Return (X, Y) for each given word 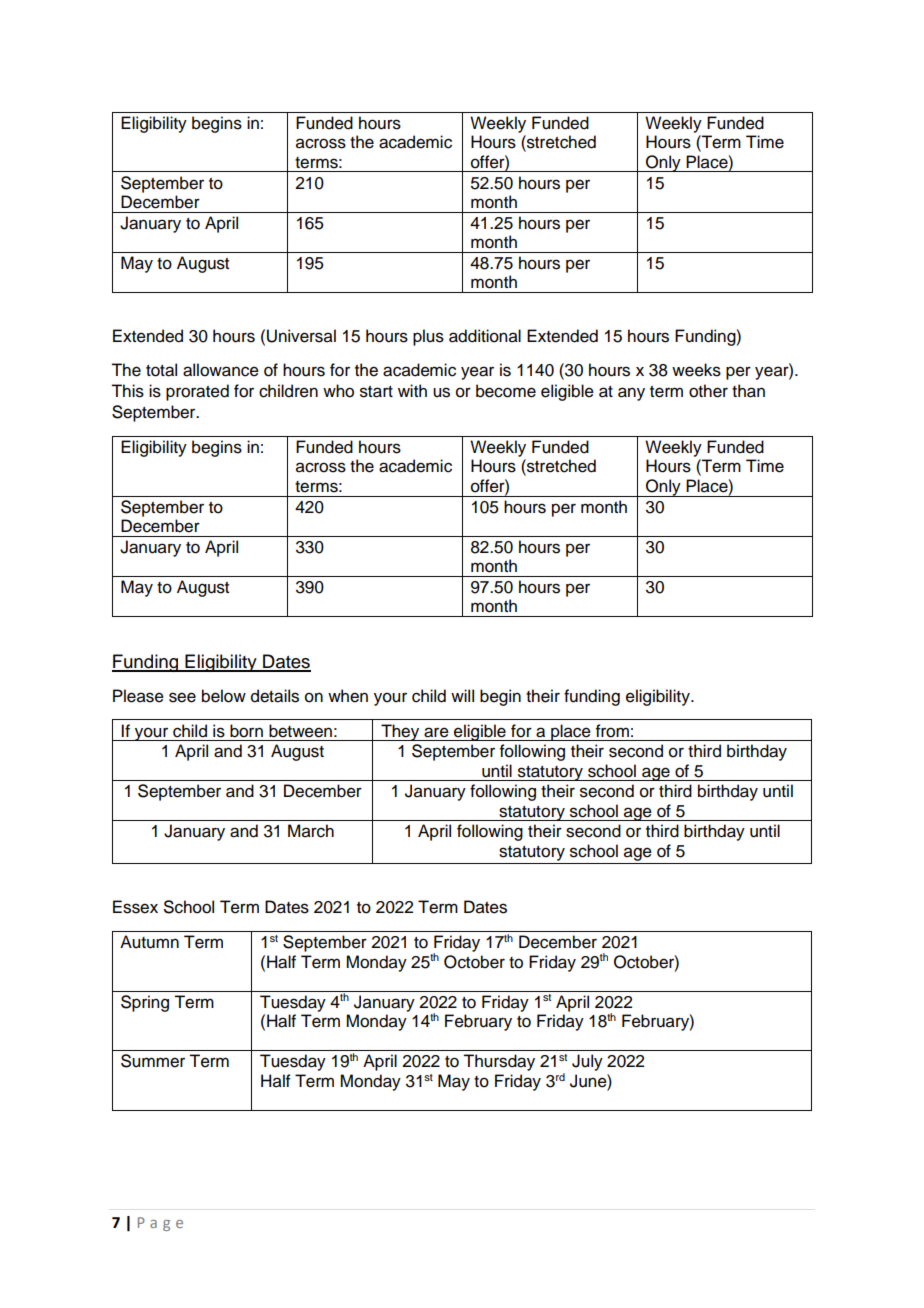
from (612, 731)
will (462, 695)
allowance (221, 370)
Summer (153, 1061)
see (182, 697)
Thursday (499, 1062)
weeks (696, 370)
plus (428, 337)
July (587, 1062)
